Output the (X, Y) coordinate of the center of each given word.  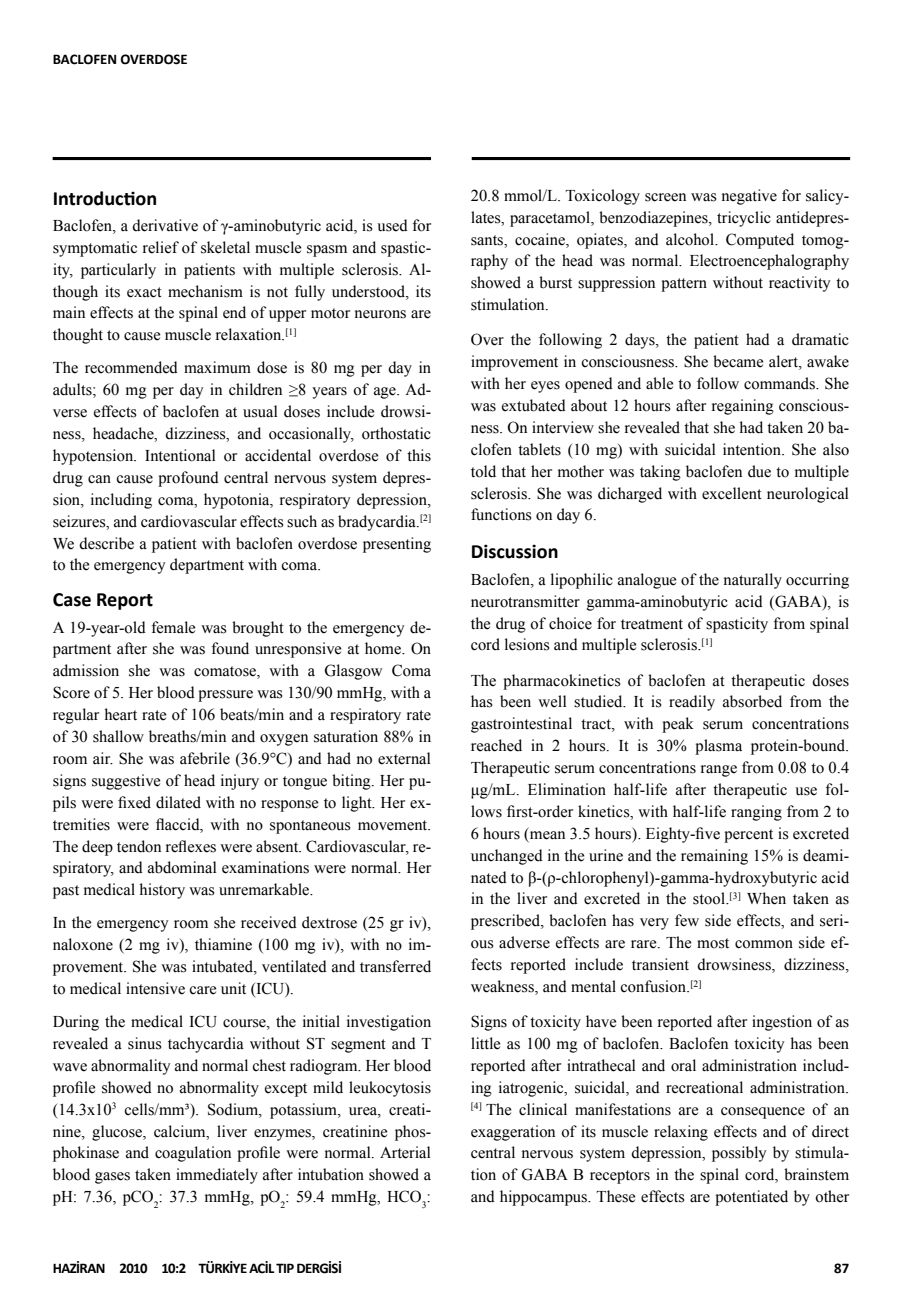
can (99, 479)
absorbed (752, 701)
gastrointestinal (521, 725)
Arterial (405, 1152)
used (392, 225)
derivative (165, 225)
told (483, 471)
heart (121, 714)
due (759, 471)
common (764, 944)
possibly (739, 1154)
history (162, 891)
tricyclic (744, 219)
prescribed (507, 922)
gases (112, 1178)
